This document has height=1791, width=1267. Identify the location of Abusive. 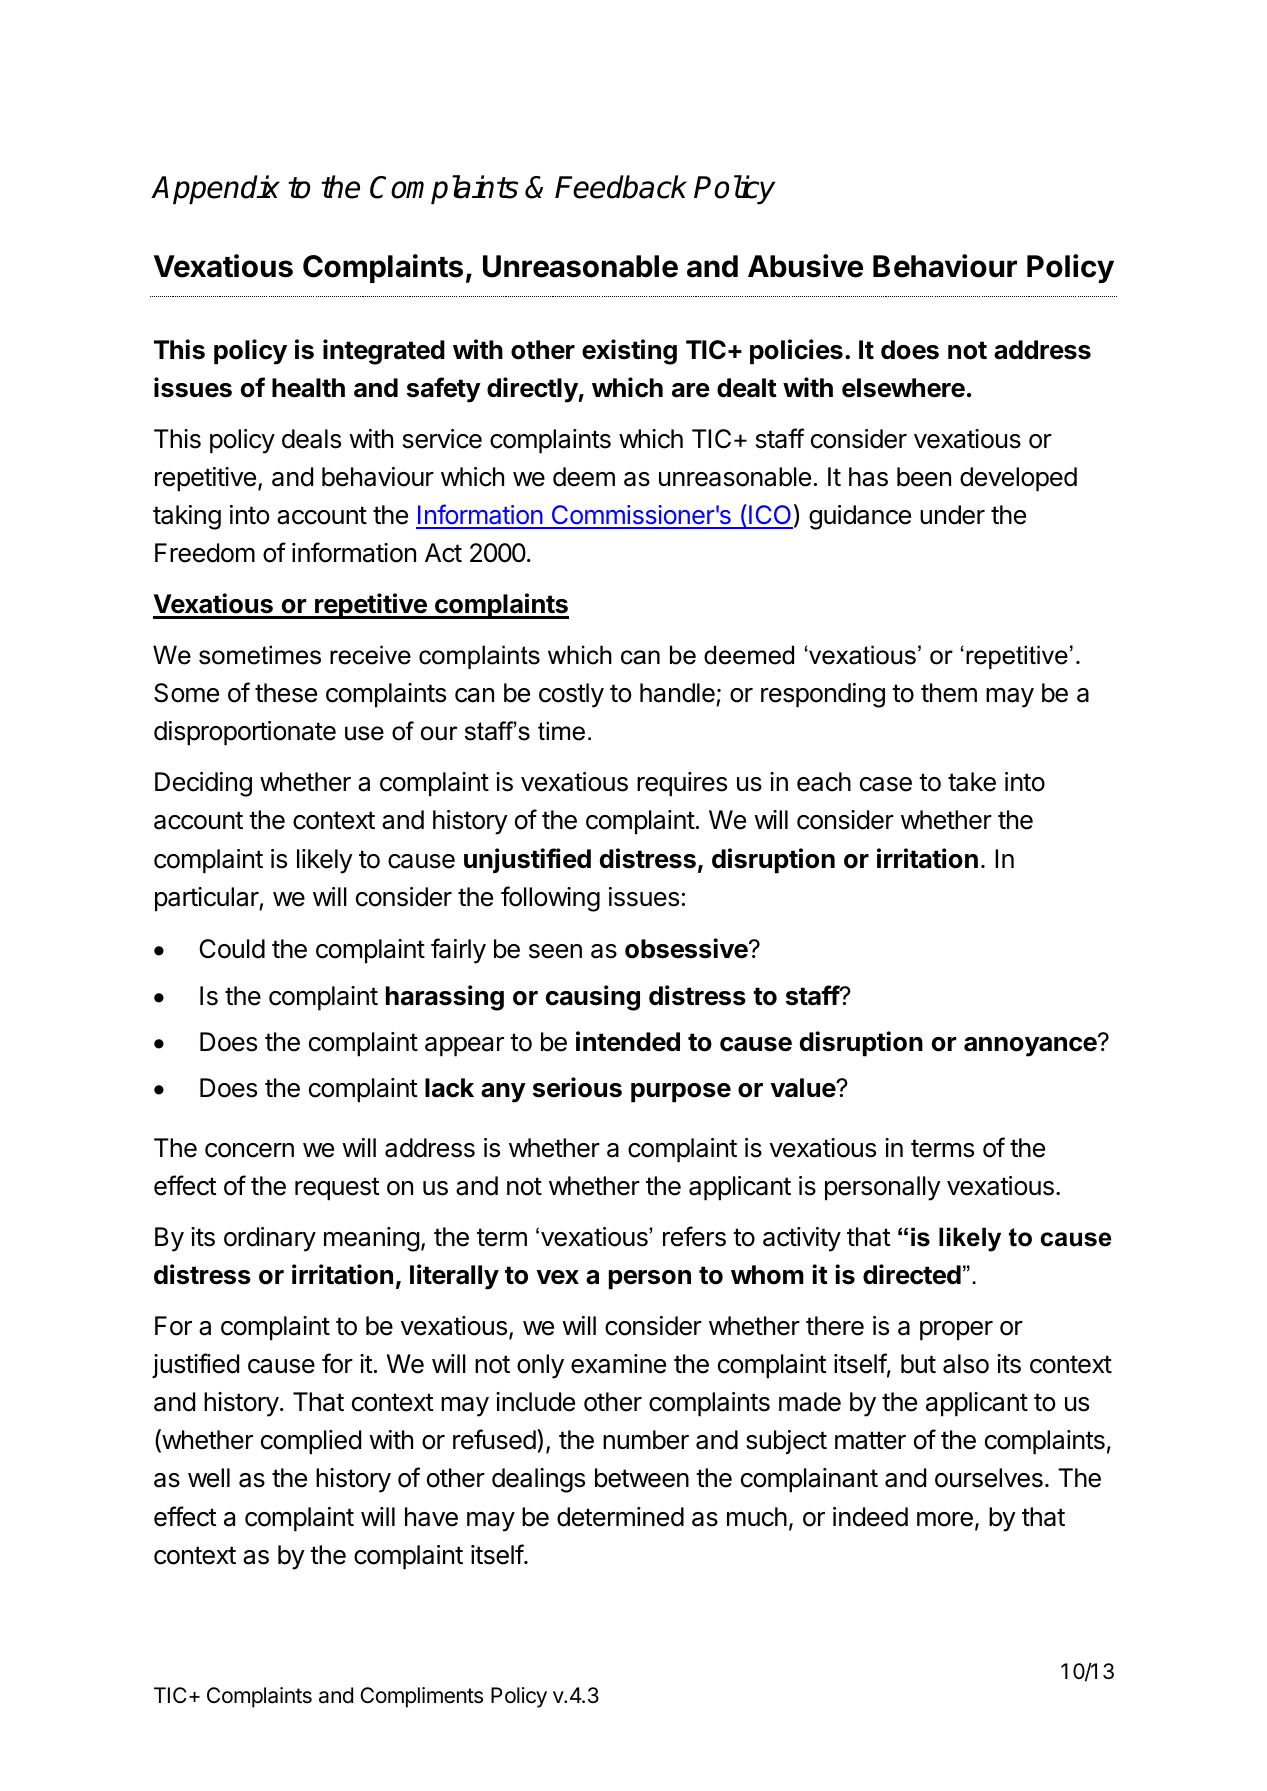
(805, 266).
